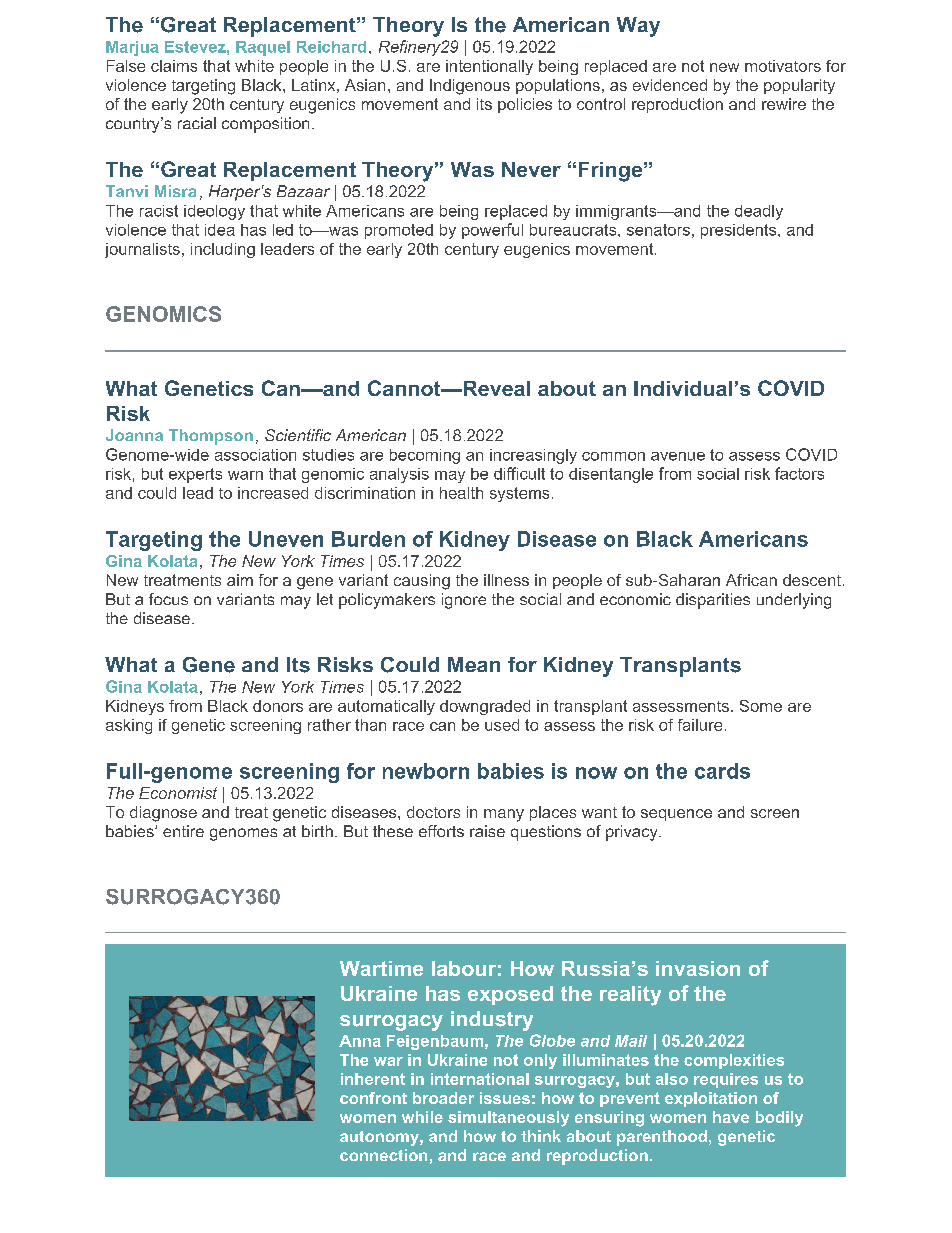 This screenshot has width=952, height=1233. I want to click on intentionally, so click(489, 67).
